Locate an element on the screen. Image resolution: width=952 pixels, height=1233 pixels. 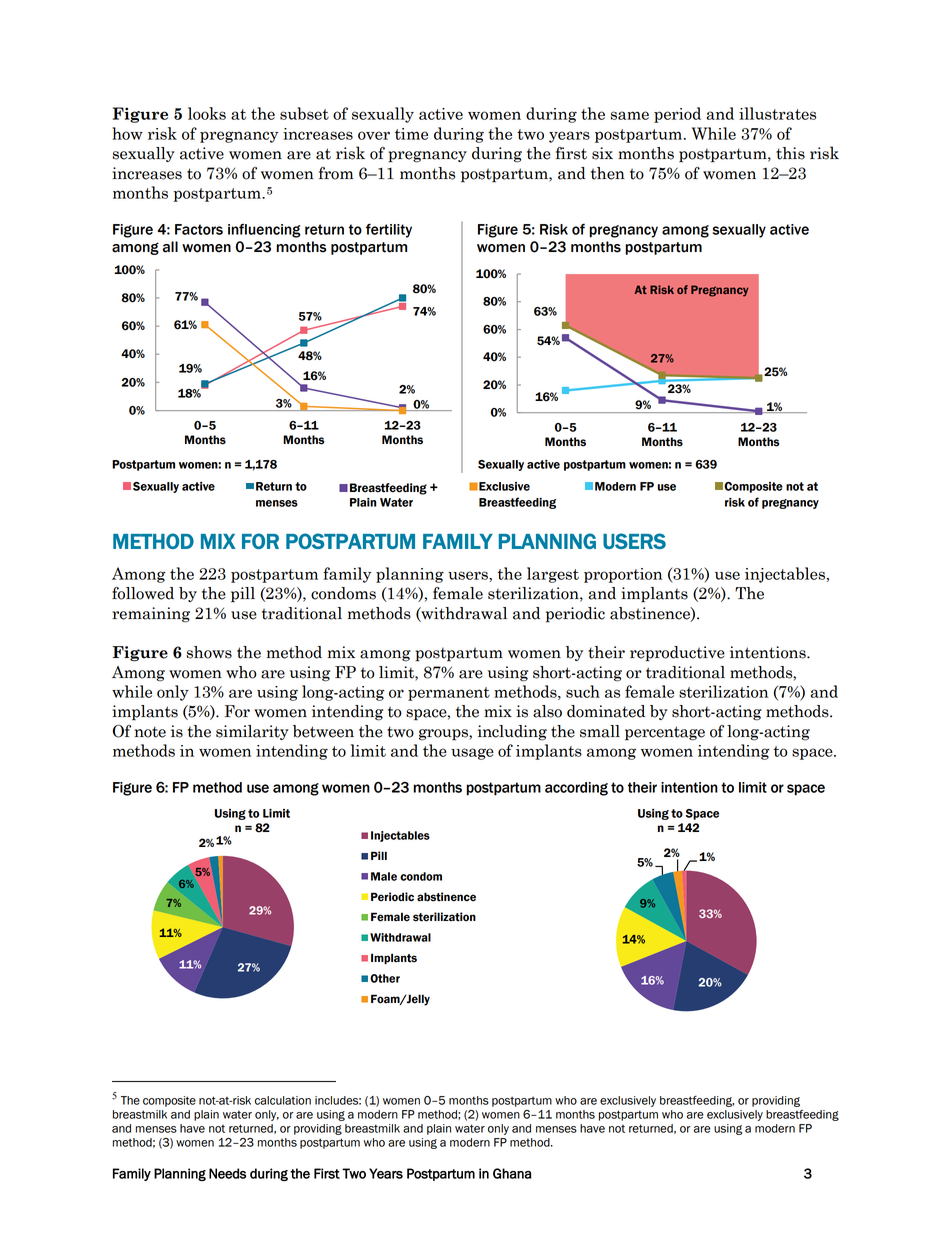
reproductive is located at coordinates (677, 654).
